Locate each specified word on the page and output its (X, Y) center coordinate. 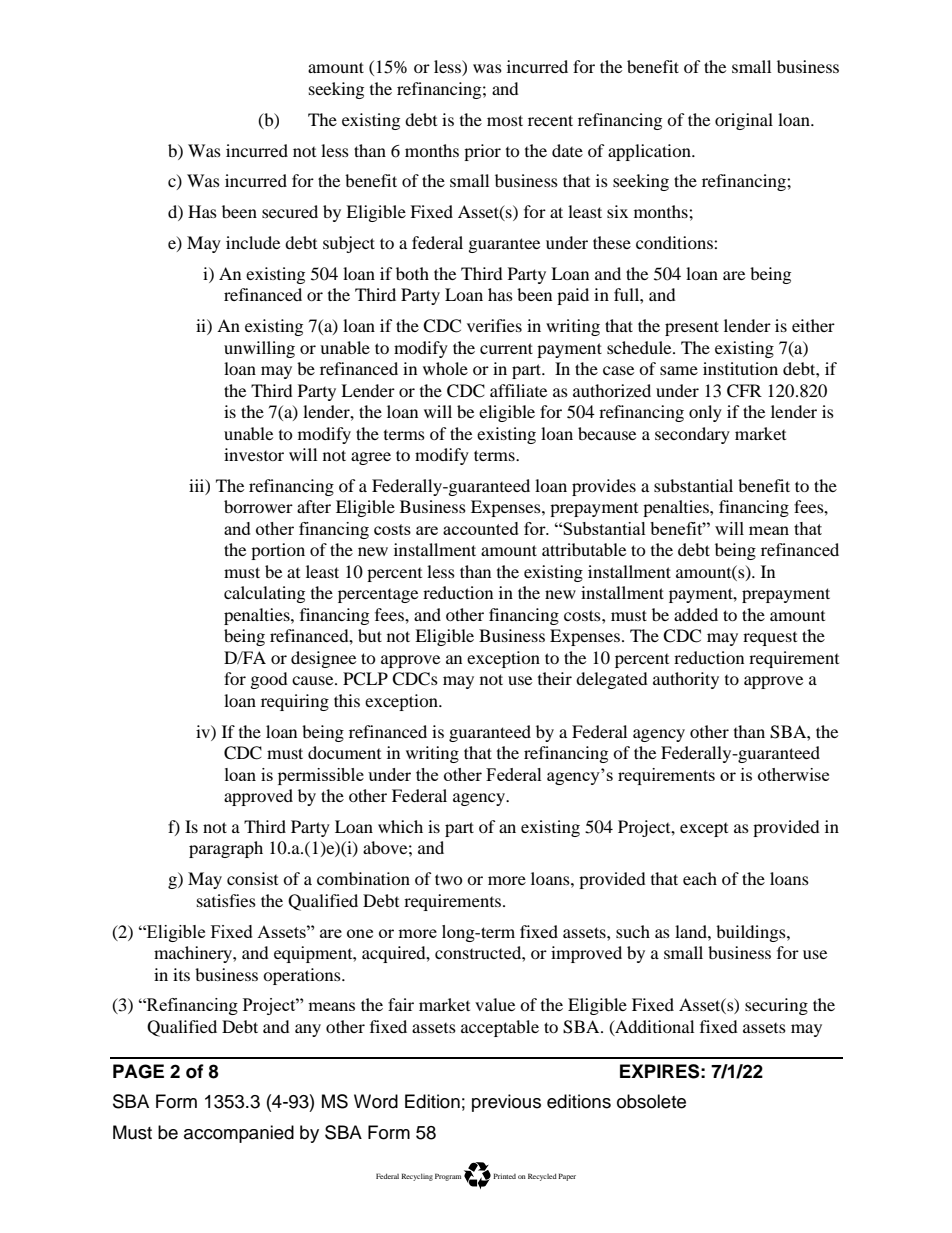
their (555, 678)
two (449, 879)
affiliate (518, 390)
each (700, 878)
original (744, 121)
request (770, 639)
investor (254, 454)
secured (290, 211)
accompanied (239, 1134)
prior (482, 152)
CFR (744, 391)
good (269, 680)
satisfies (226, 900)
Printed (504, 1176)
